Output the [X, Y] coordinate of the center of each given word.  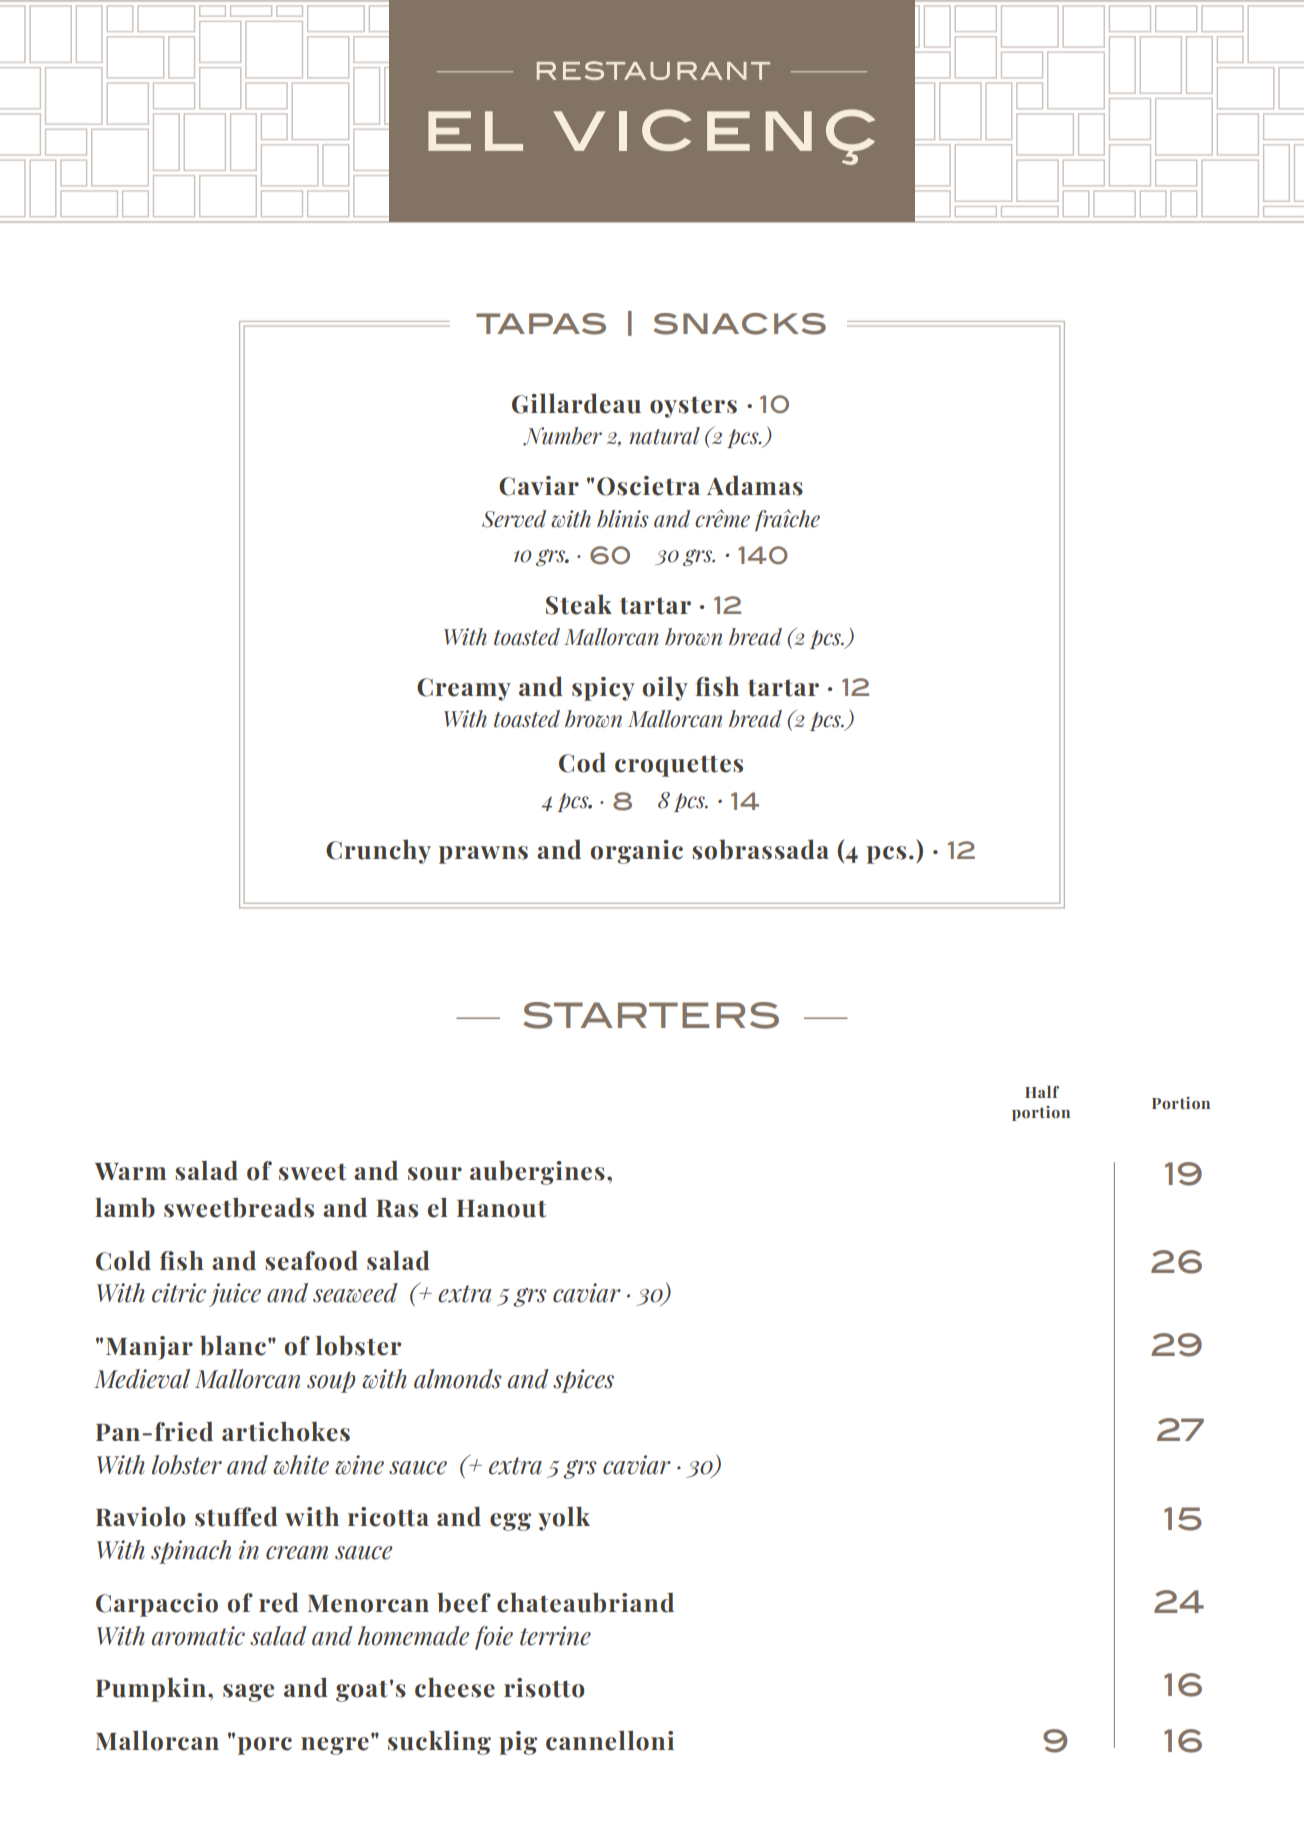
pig [518, 1743]
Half [1042, 1091]
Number [562, 436]
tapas [541, 324]
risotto [544, 1688]
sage [248, 1693]
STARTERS [651, 1015]
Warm [130, 1171]
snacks [740, 324]
